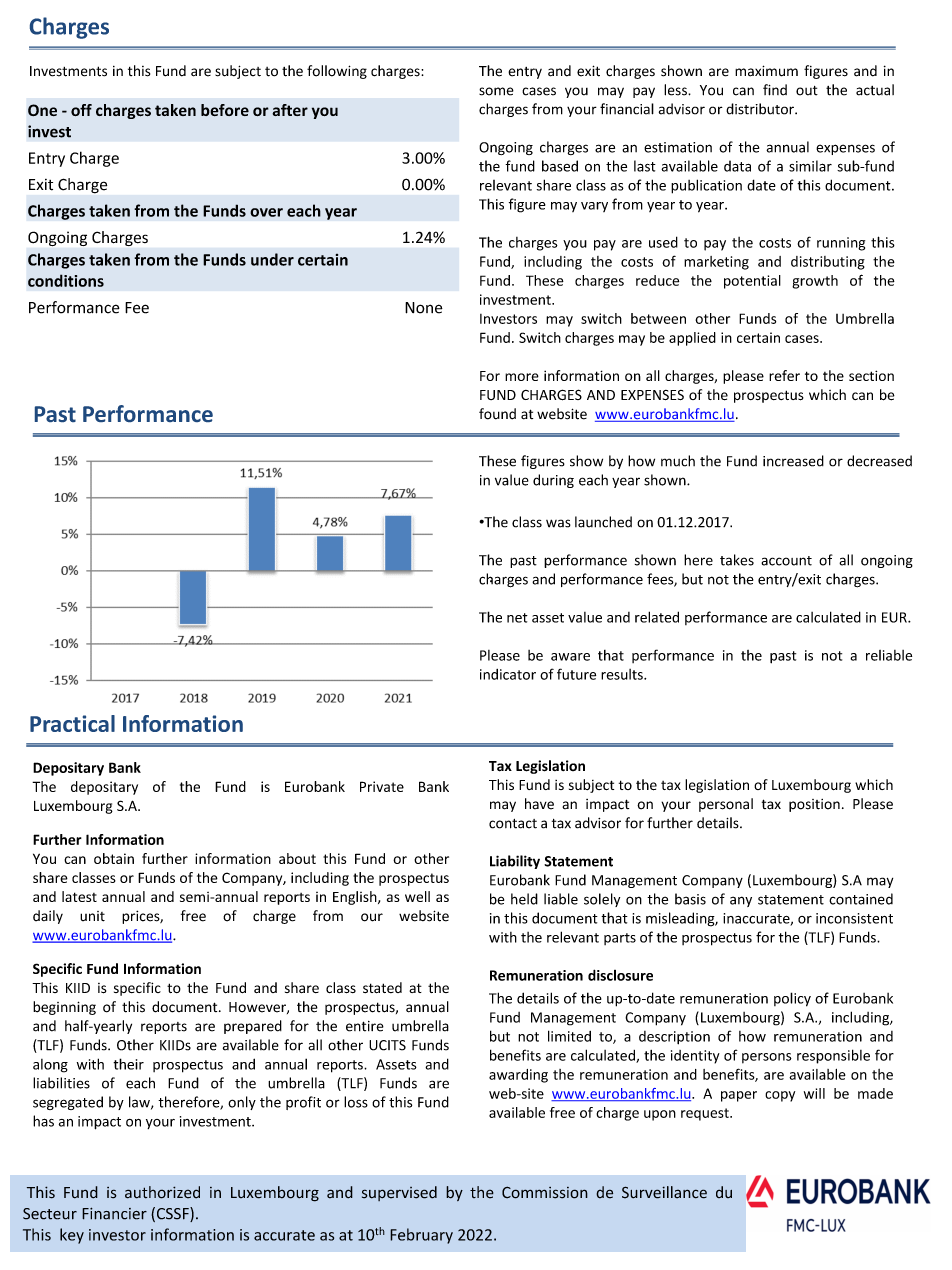 This screenshot has width=952, height=1270. What do you see at coordinates (814, 805) in the screenshot?
I see `position` at bounding box center [814, 805].
